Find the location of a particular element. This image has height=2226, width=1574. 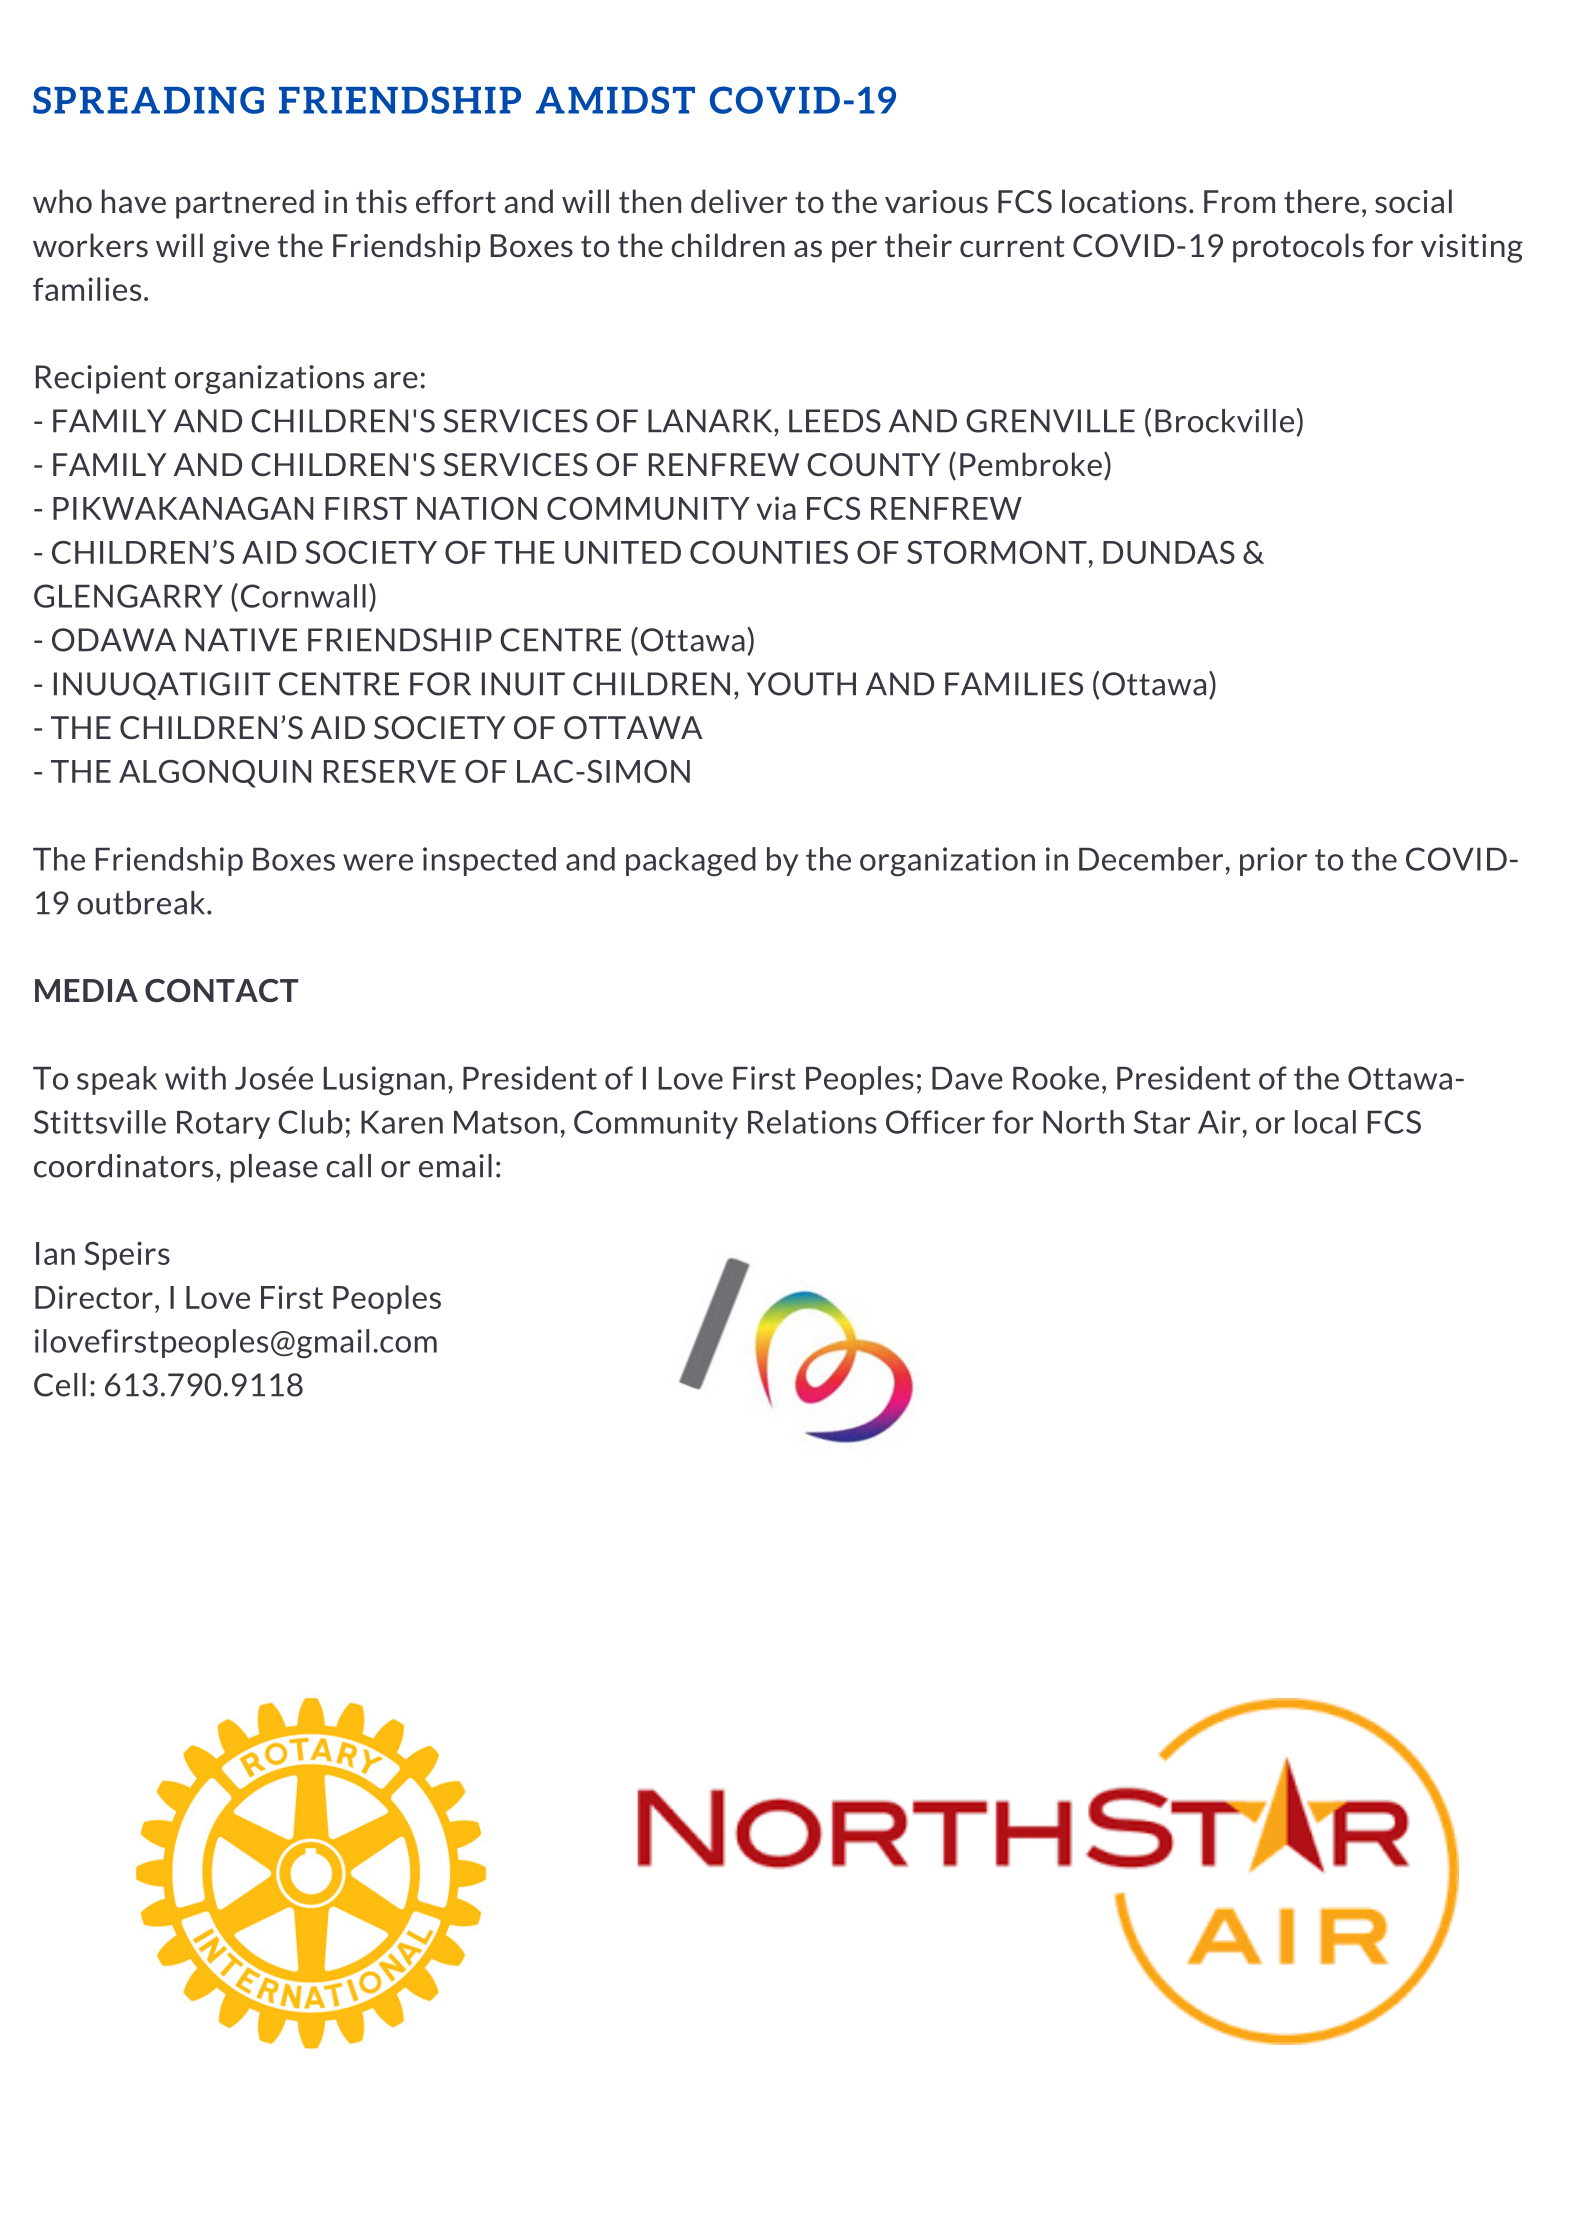

there is located at coordinates (1321, 201).
